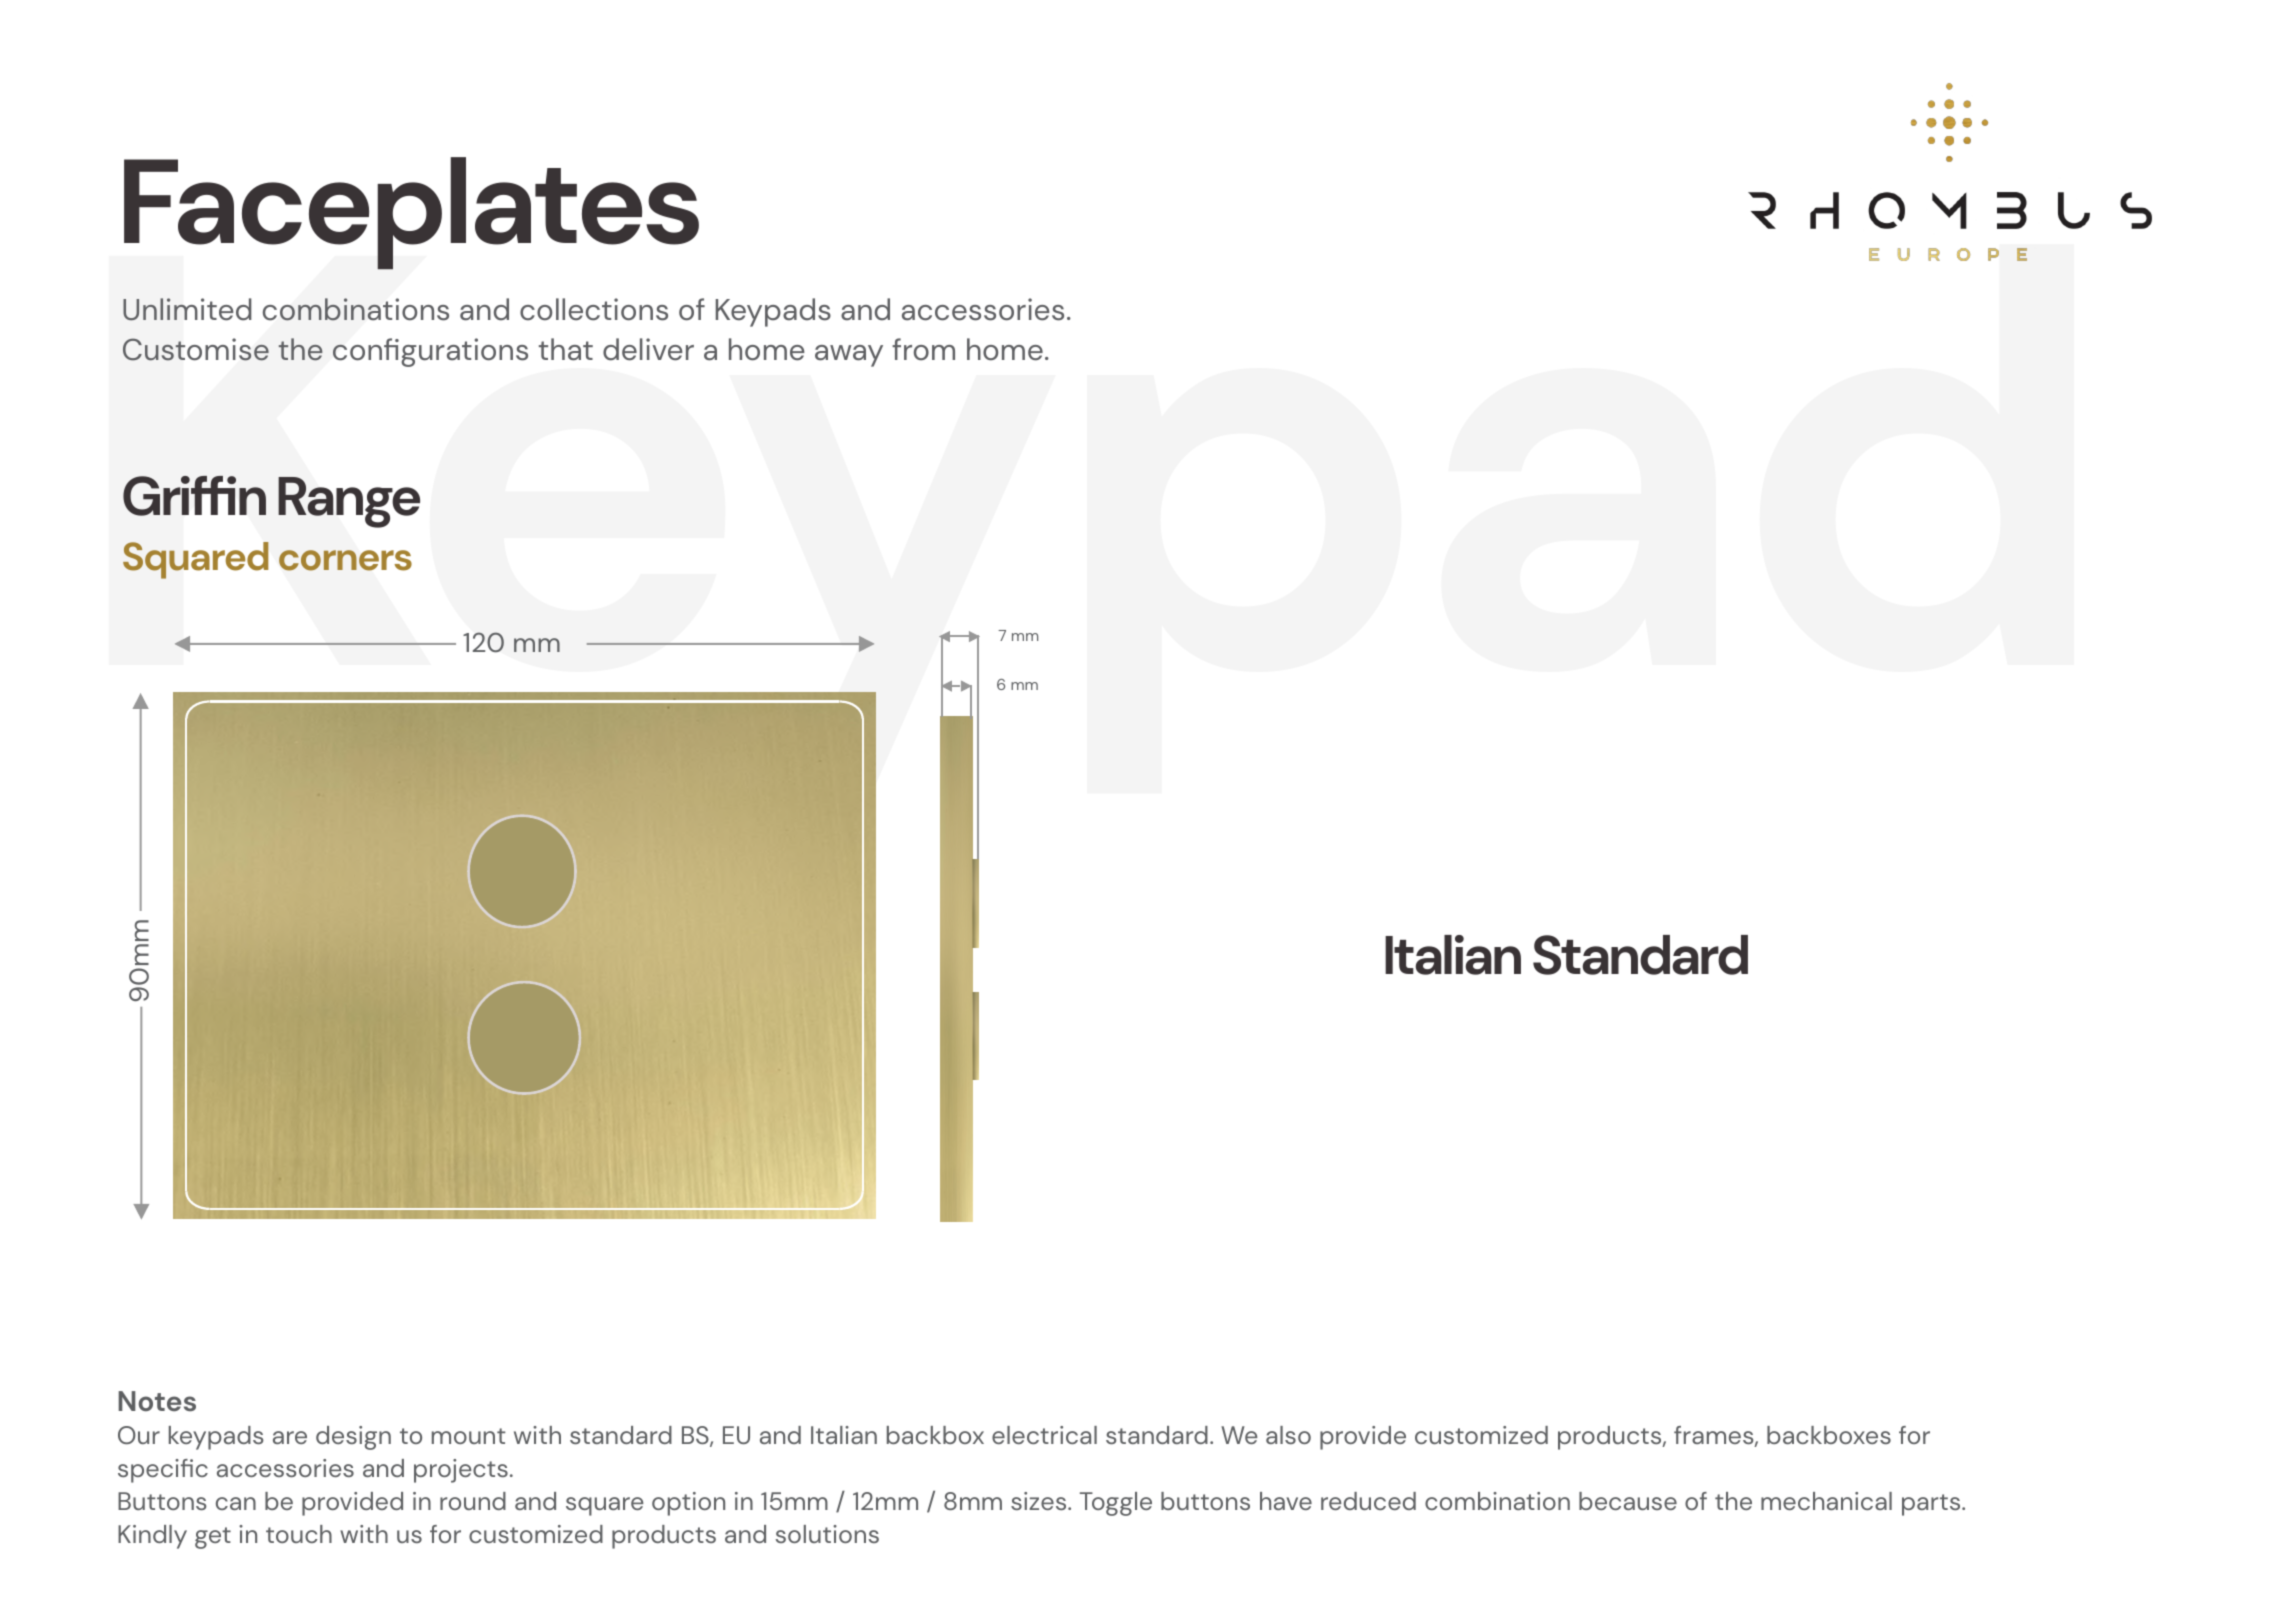 This screenshot has height=1618, width=2275. What do you see at coordinates (648, 349) in the screenshot?
I see `deliver` at bounding box center [648, 349].
